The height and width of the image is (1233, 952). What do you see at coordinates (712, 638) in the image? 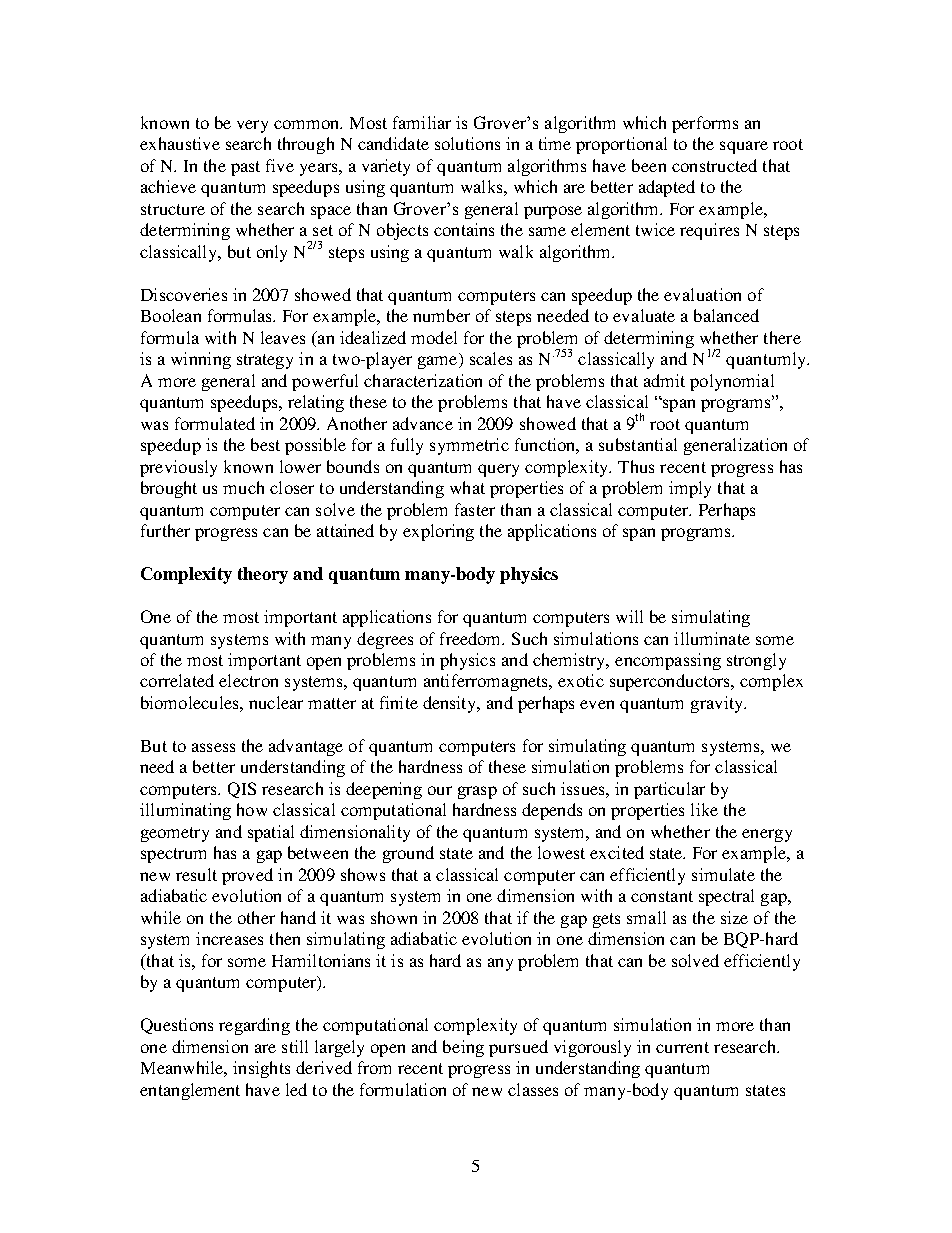
I see `illuminate` at bounding box center [712, 638].
